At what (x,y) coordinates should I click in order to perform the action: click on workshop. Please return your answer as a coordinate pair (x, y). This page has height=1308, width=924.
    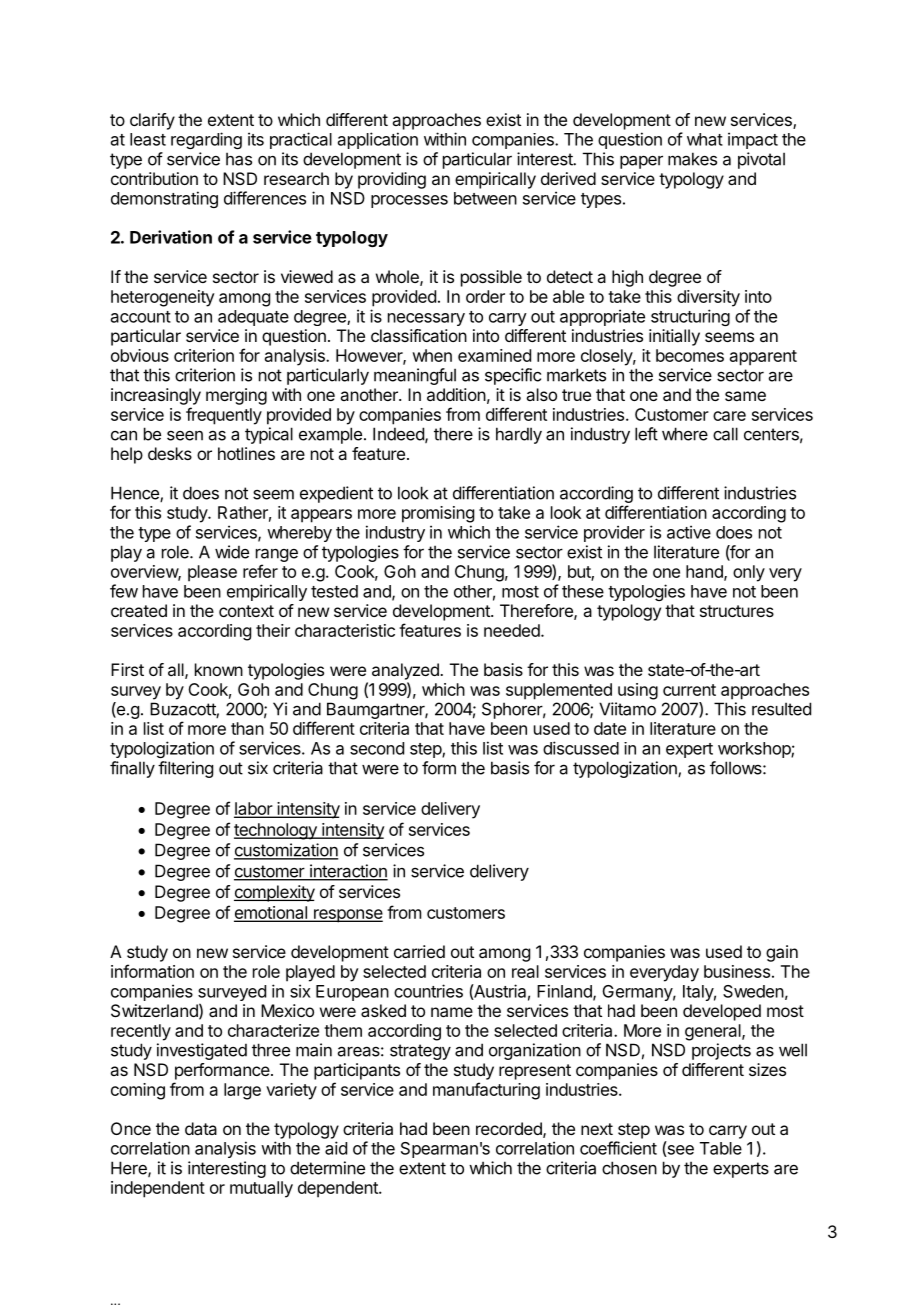
    Looking at the image, I should click on (755, 750).
